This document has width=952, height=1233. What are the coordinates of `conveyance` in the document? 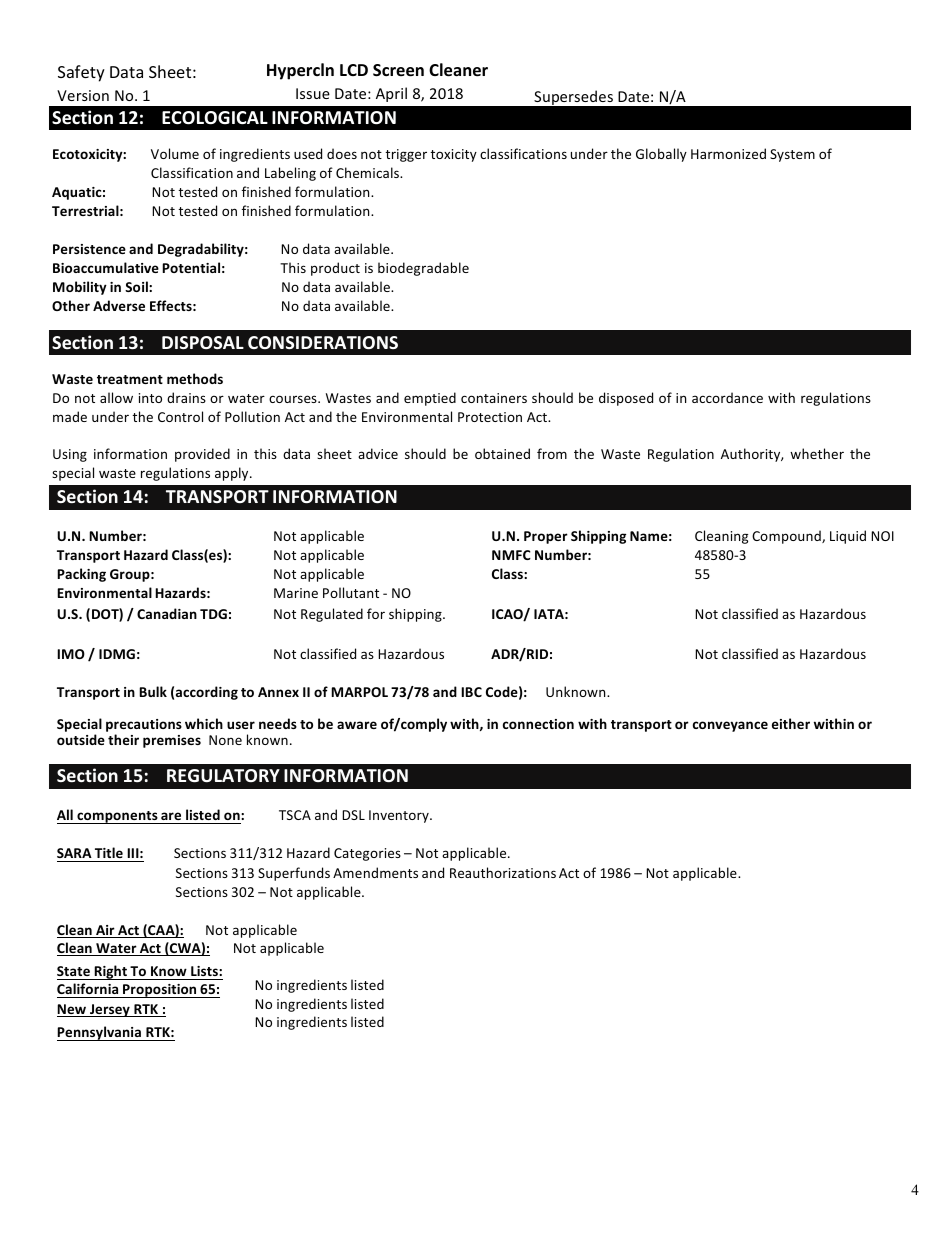 It's located at (730, 726).
